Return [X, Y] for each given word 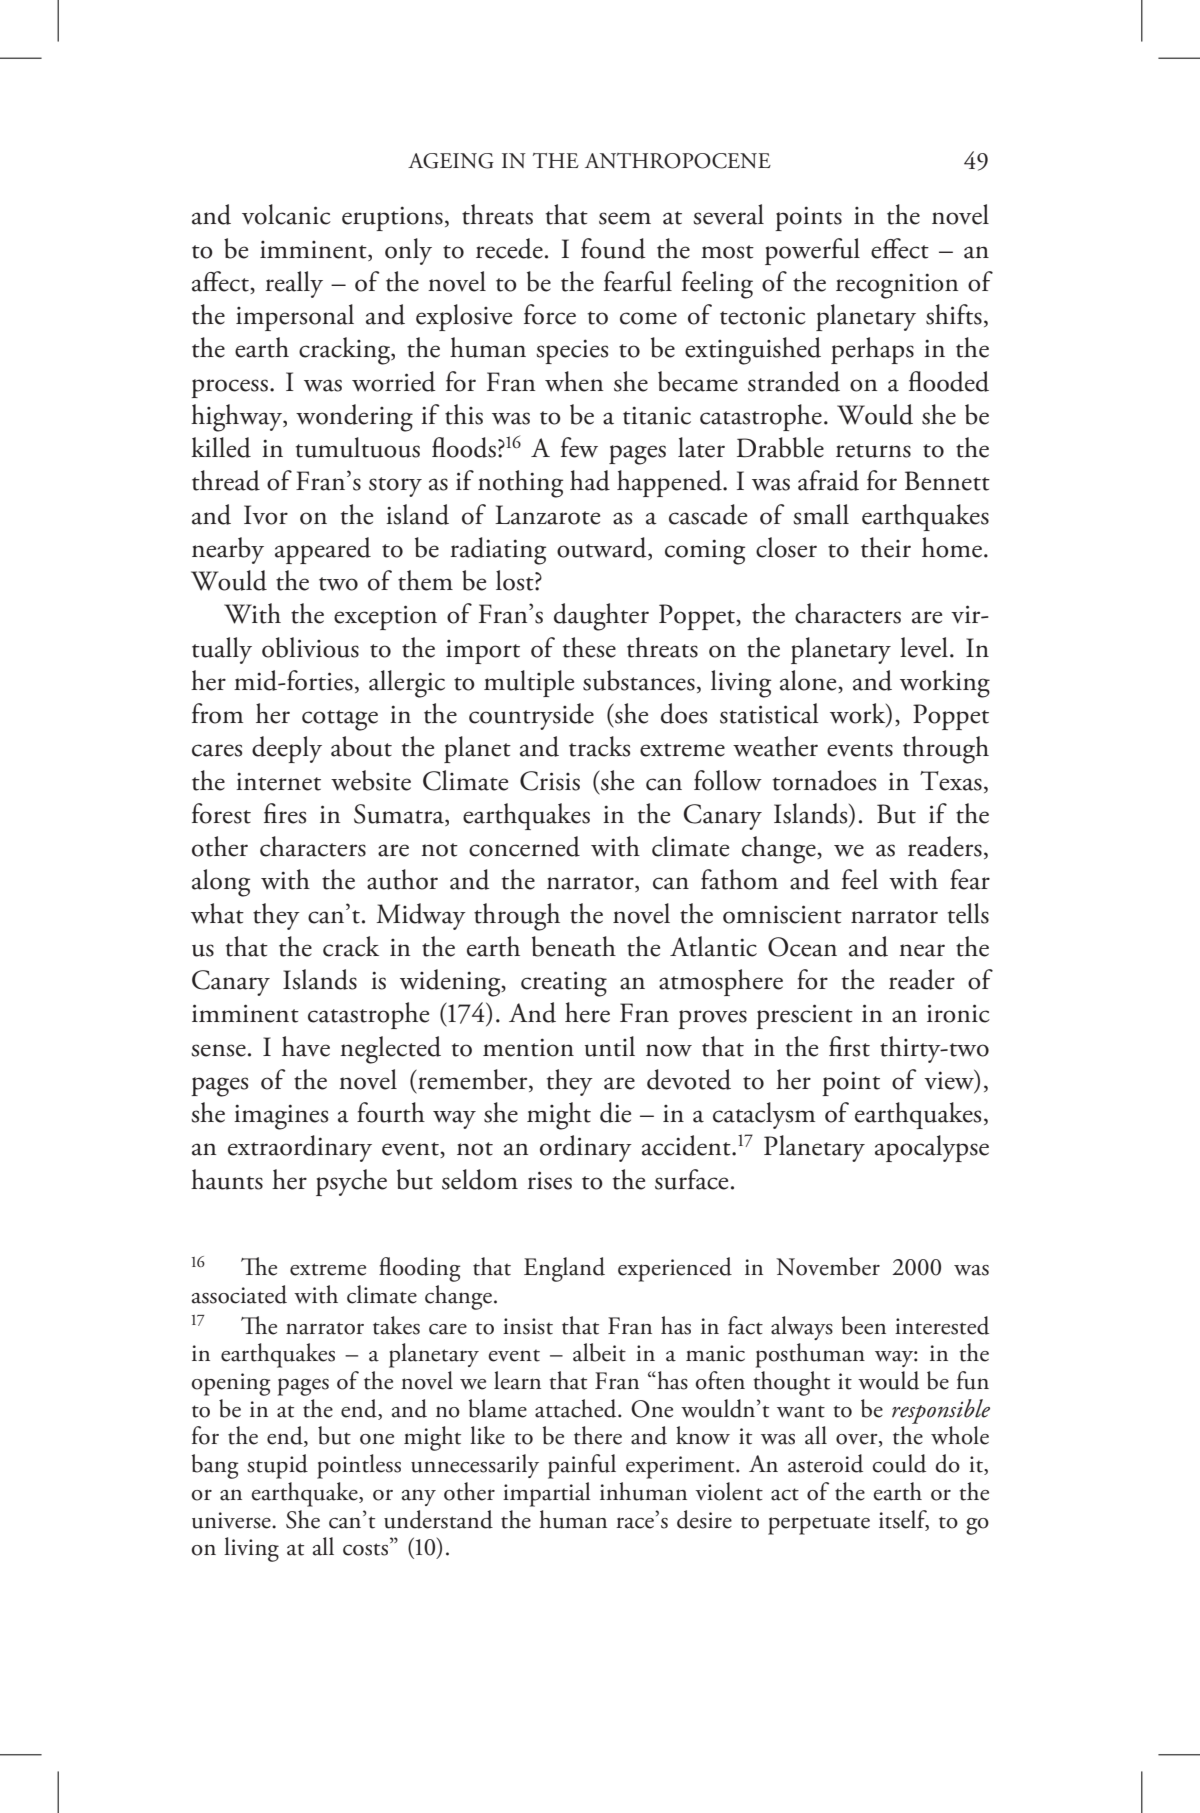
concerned [524, 846]
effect [900, 248]
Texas [951, 781]
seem [625, 218]
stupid [277, 1466]
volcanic [286, 214]
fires [285, 813]
